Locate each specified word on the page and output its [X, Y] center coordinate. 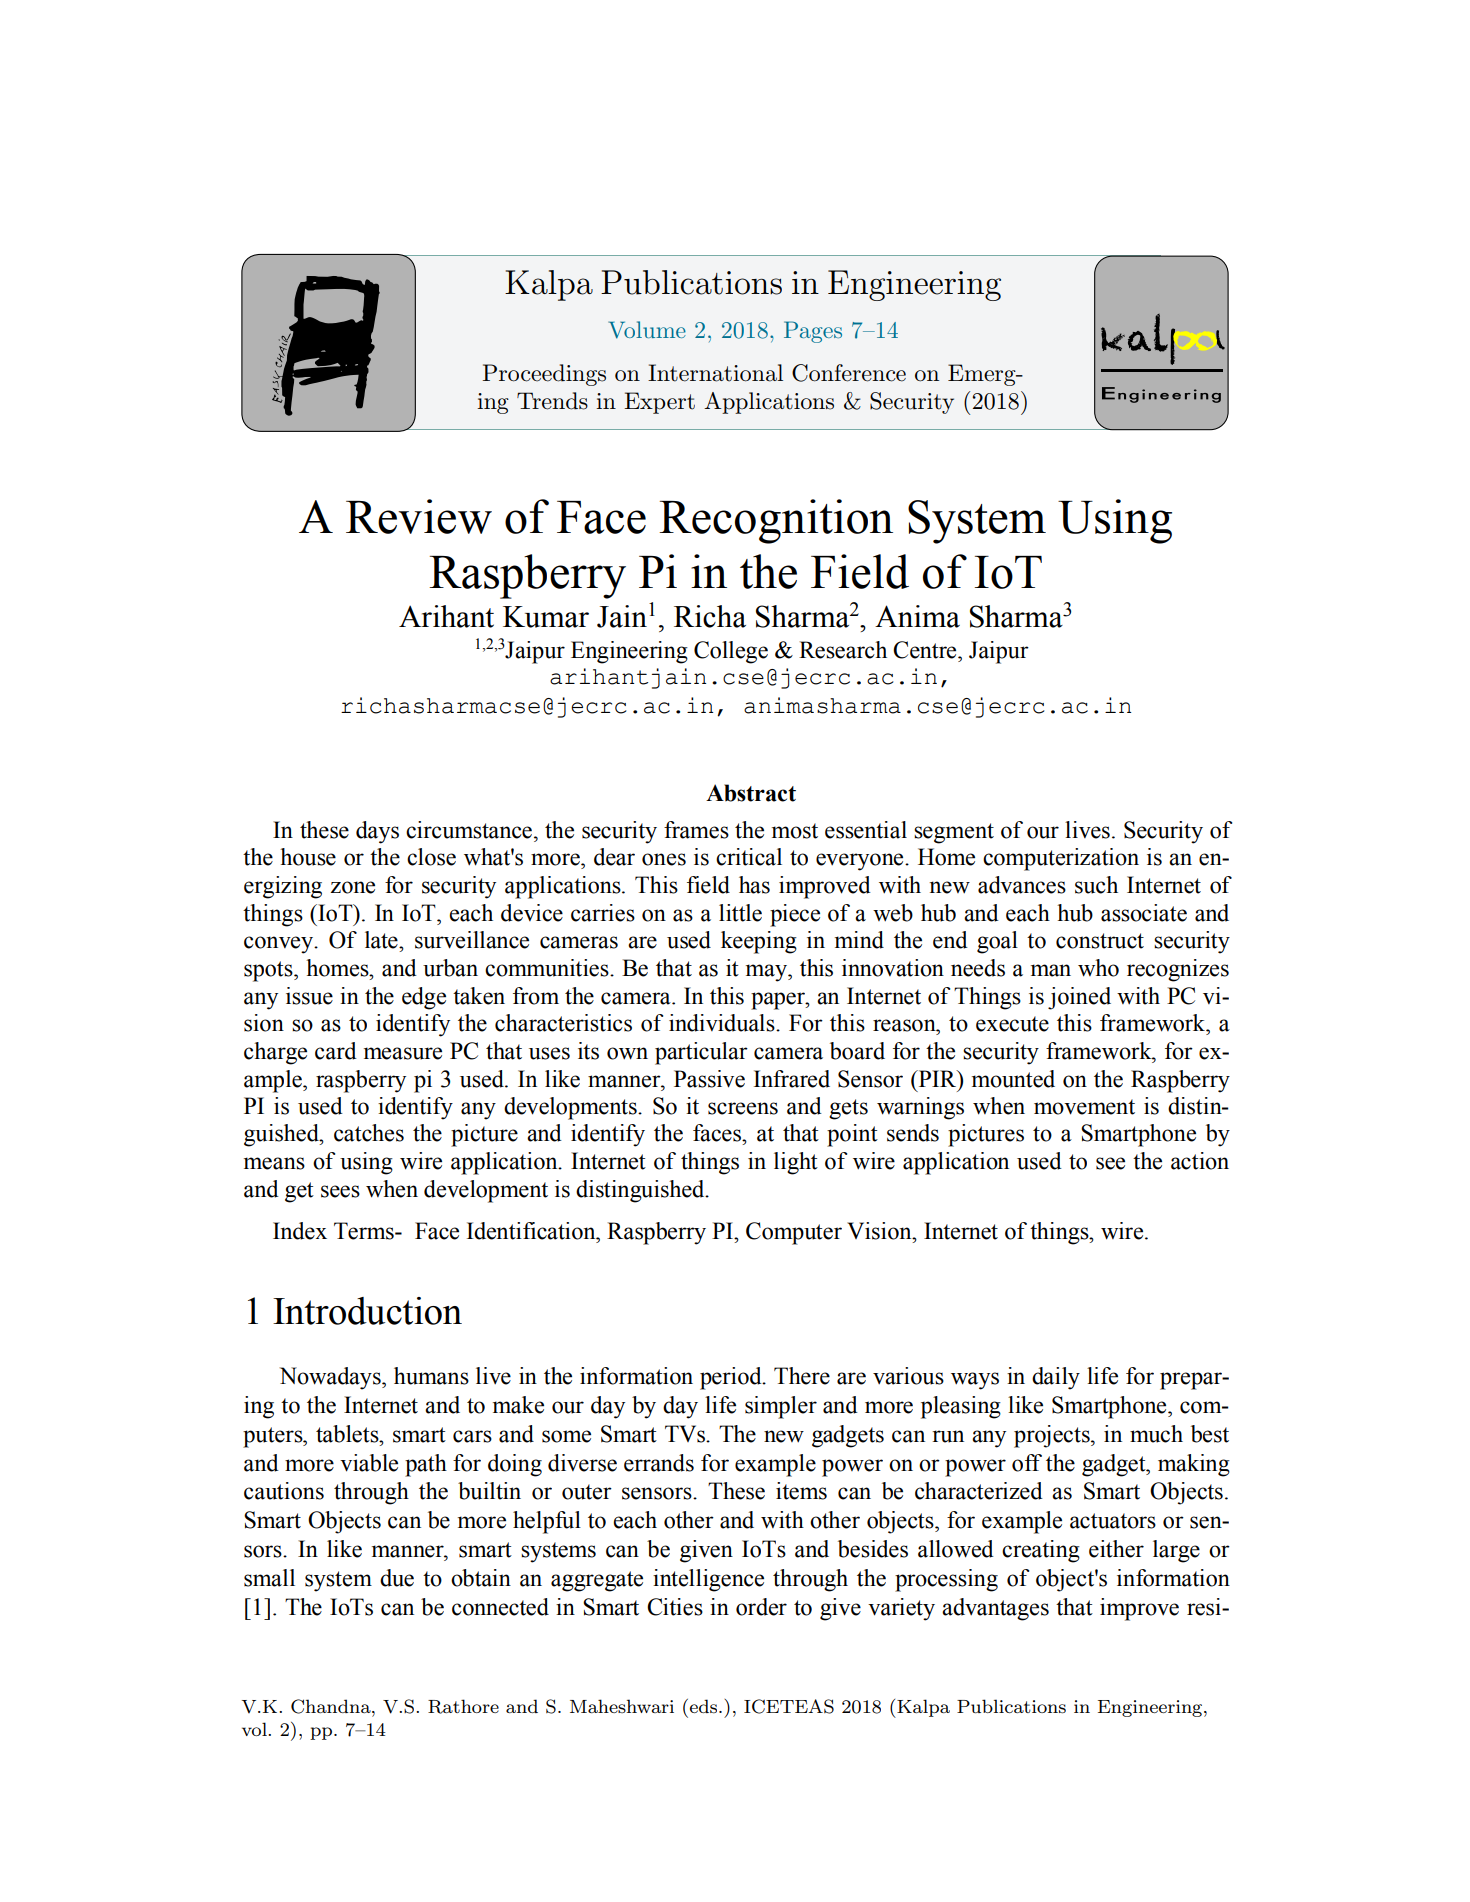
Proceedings [544, 375]
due [397, 1578]
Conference [849, 373]
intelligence [708, 1580]
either [1116, 1549]
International [715, 373]
